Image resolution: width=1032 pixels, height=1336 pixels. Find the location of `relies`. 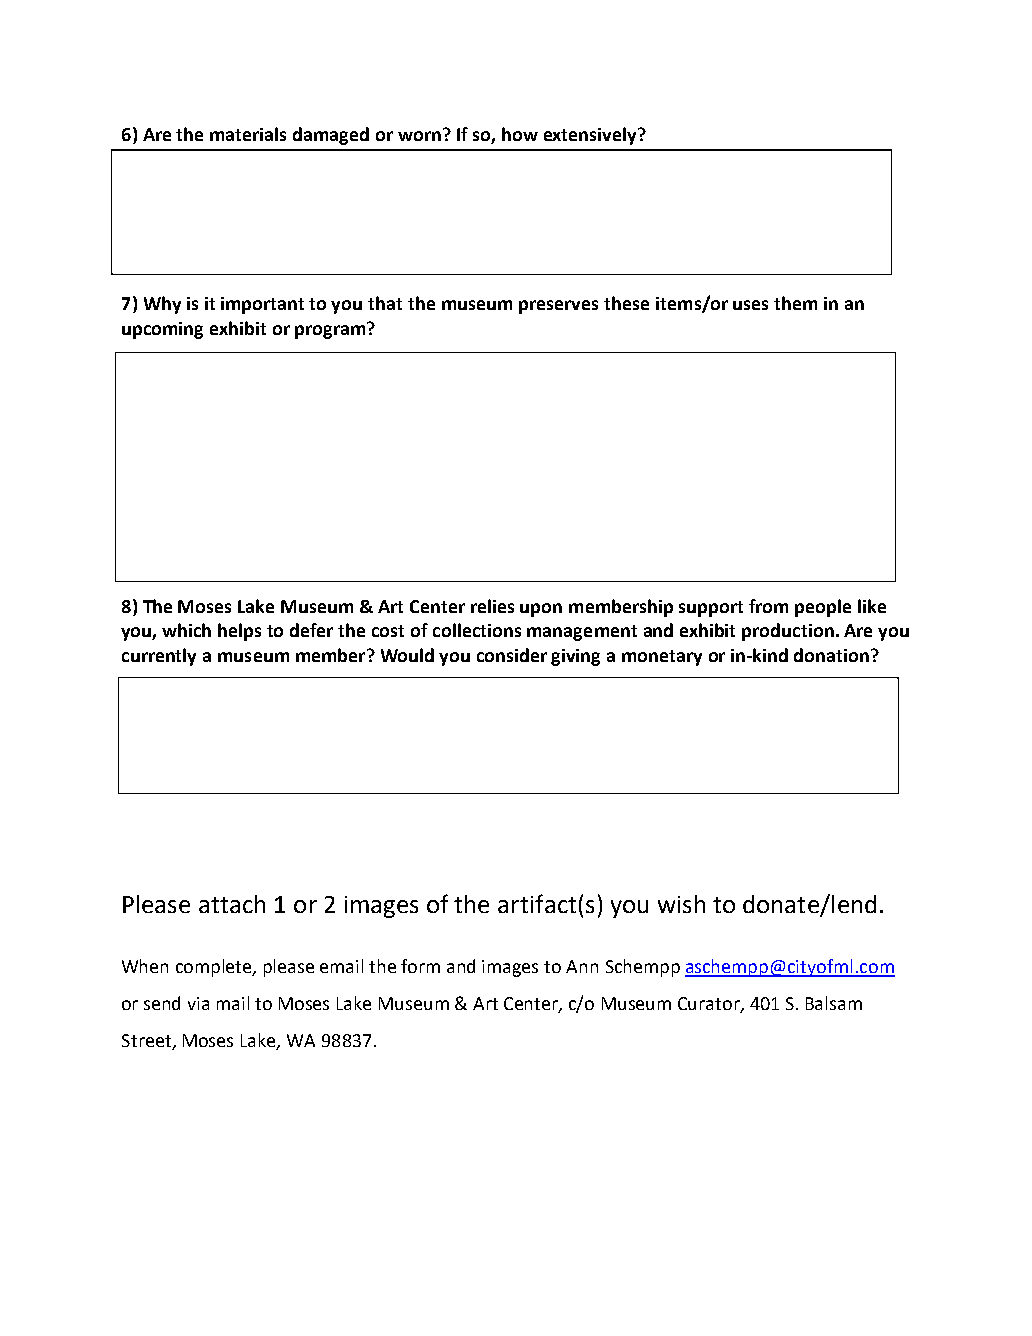

relies is located at coordinates (492, 606).
